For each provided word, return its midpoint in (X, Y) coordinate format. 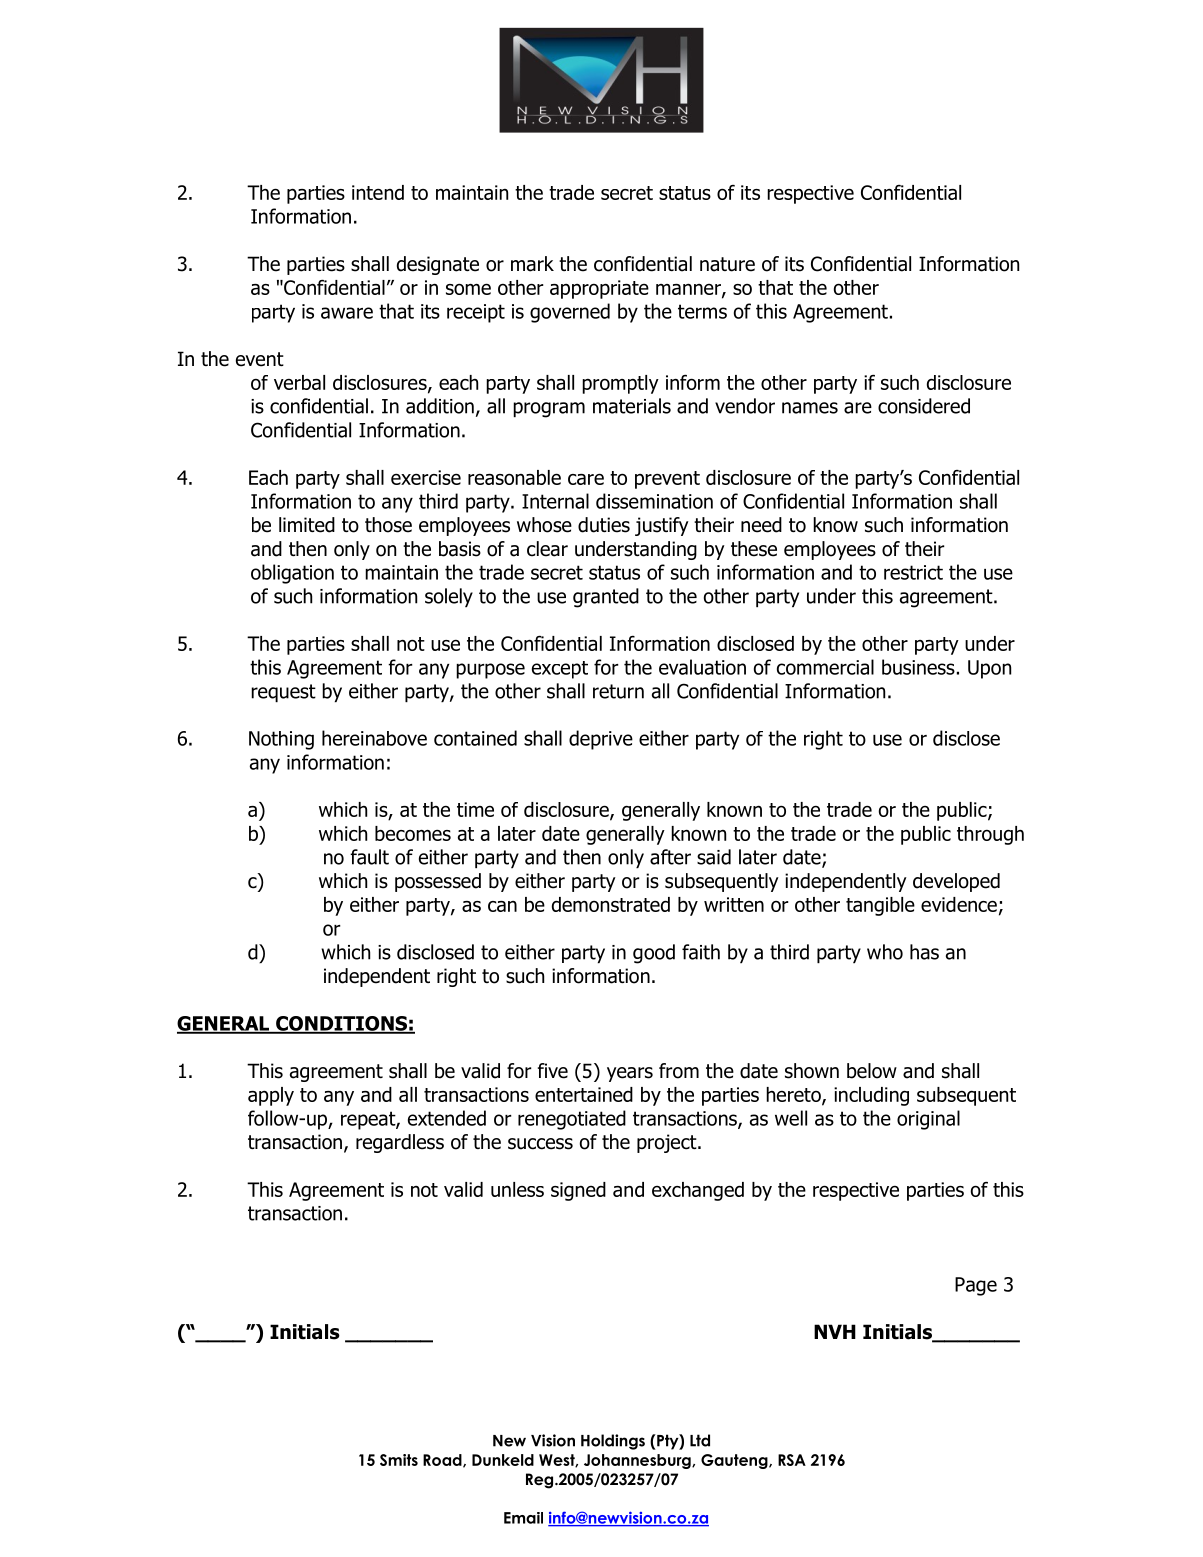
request (283, 693)
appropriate (599, 289)
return (618, 691)
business (918, 667)
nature (727, 264)
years (630, 1074)
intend (378, 192)
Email (523, 1518)
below (872, 1071)
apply (271, 1096)
